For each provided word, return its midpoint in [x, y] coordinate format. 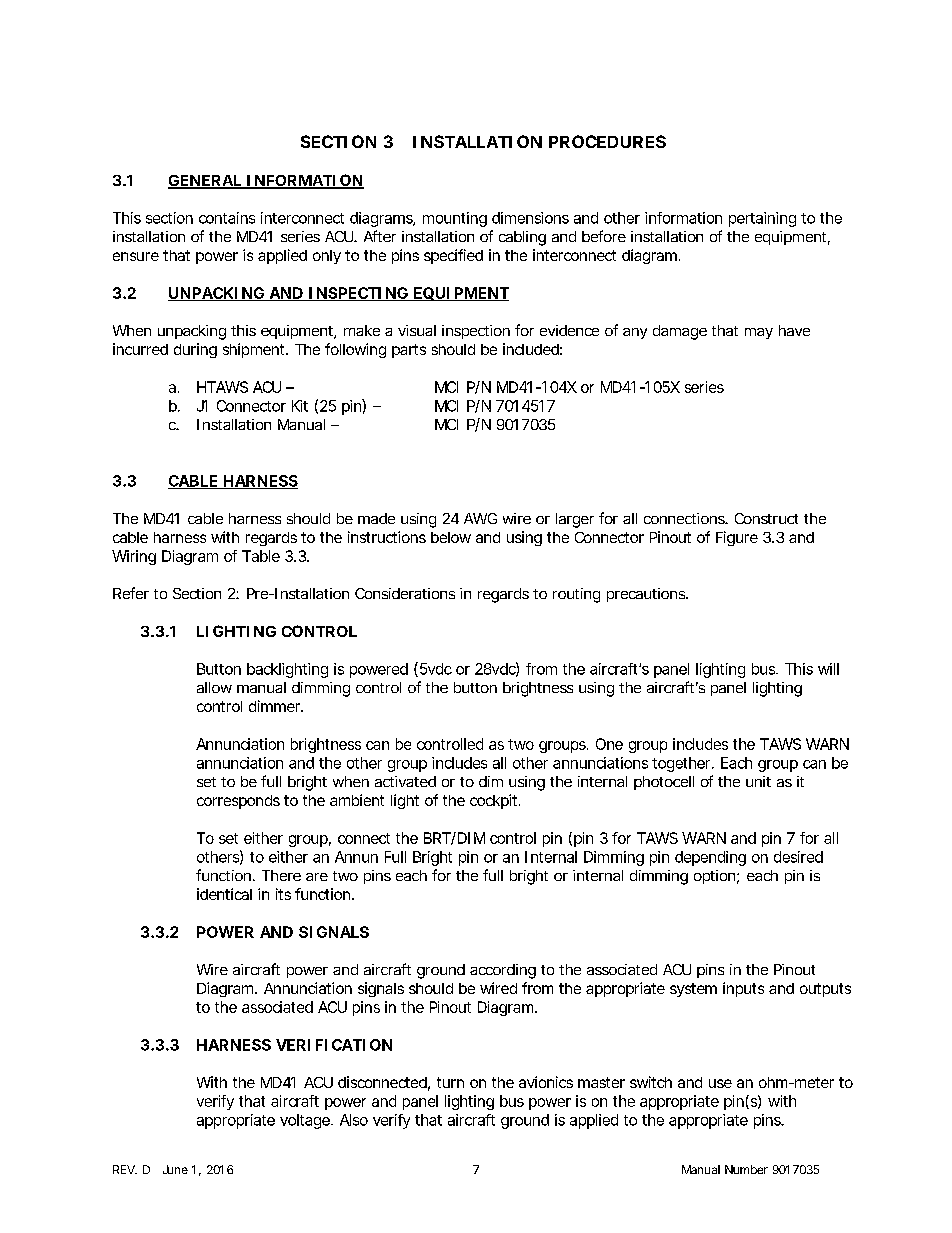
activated [405, 781]
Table [261, 556]
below [451, 537]
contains [227, 218]
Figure [737, 538]
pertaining [762, 219]
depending [710, 858]
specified [453, 256]
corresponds [238, 802]
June [175, 1169]
